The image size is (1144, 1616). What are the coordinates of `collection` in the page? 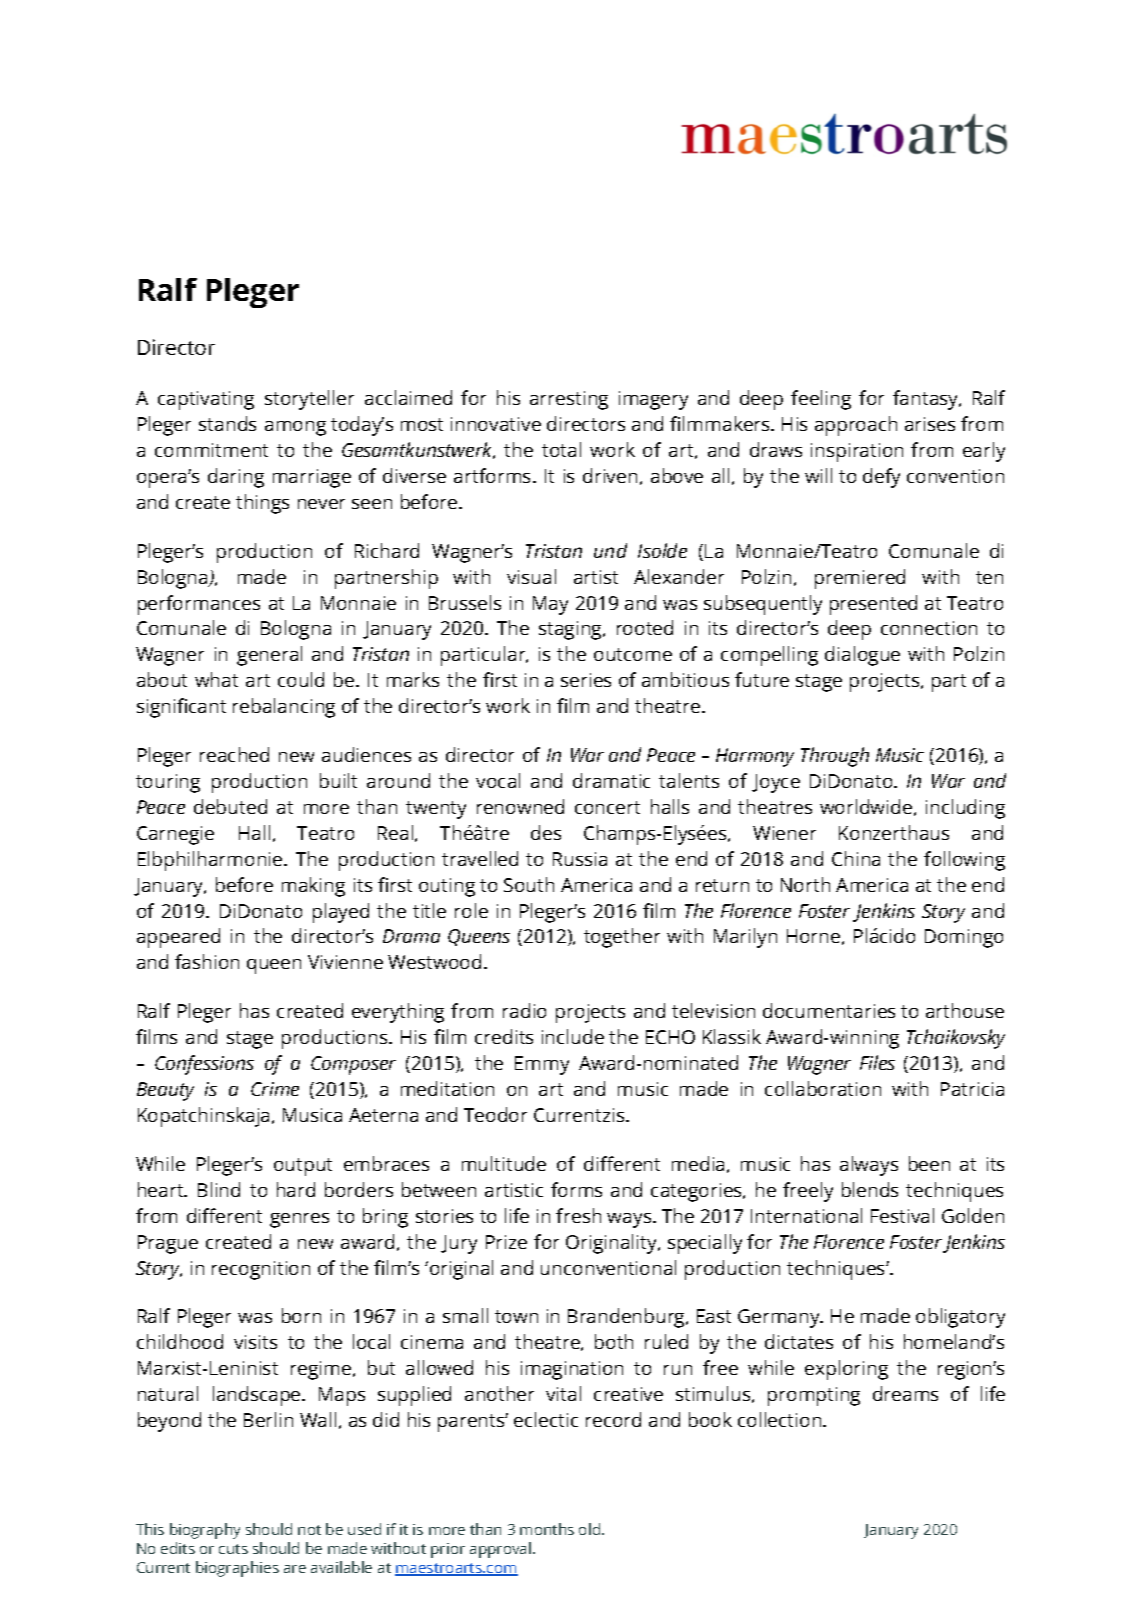 It's located at (781, 1419).
